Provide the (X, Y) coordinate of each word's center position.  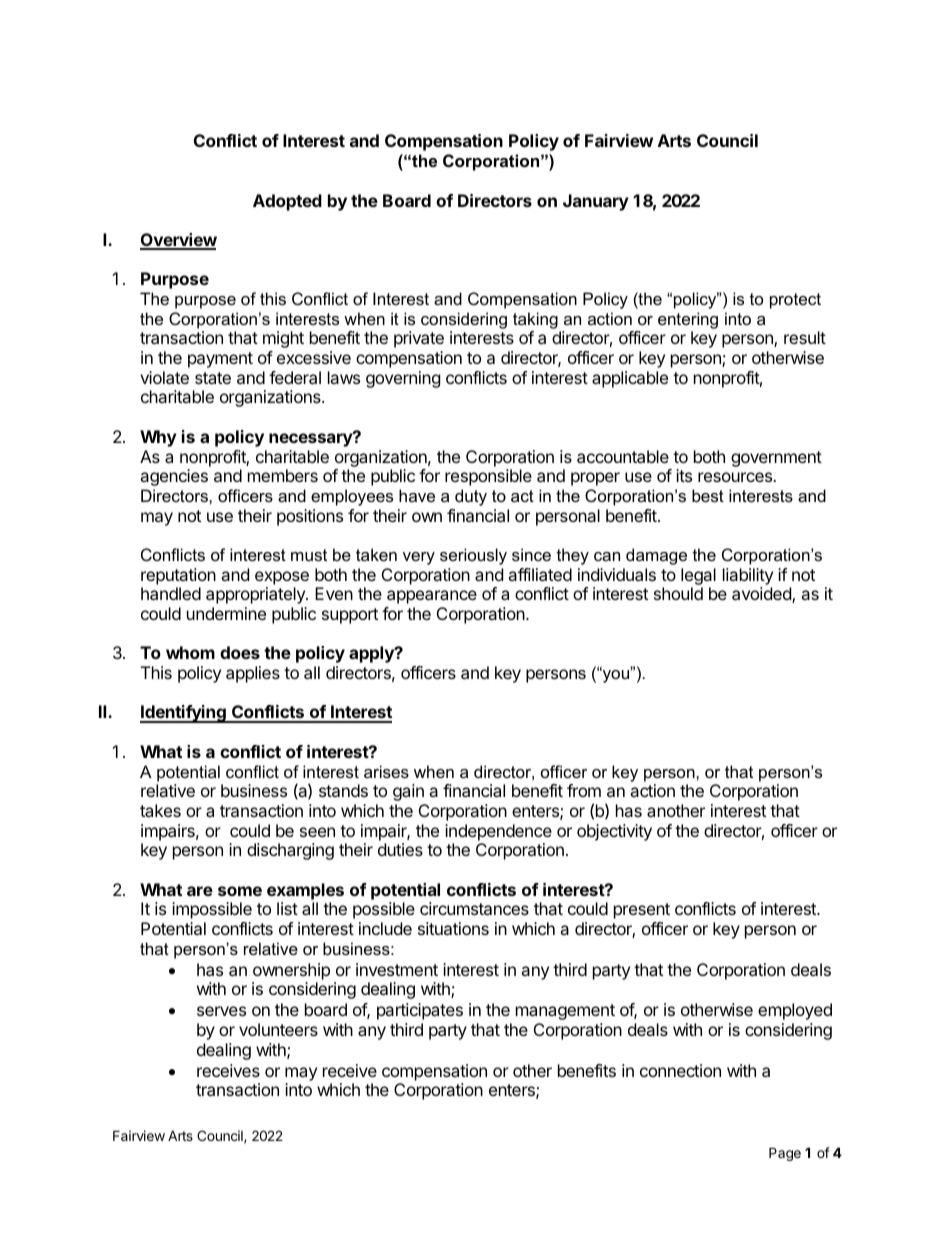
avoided (762, 595)
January (596, 202)
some (240, 891)
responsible (488, 477)
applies (253, 674)
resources (736, 477)
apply (372, 654)
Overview (178, 241)
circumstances (474, 908)
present (642, 911)
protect (795, 301)
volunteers (278, 1029)
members (283, 475)
